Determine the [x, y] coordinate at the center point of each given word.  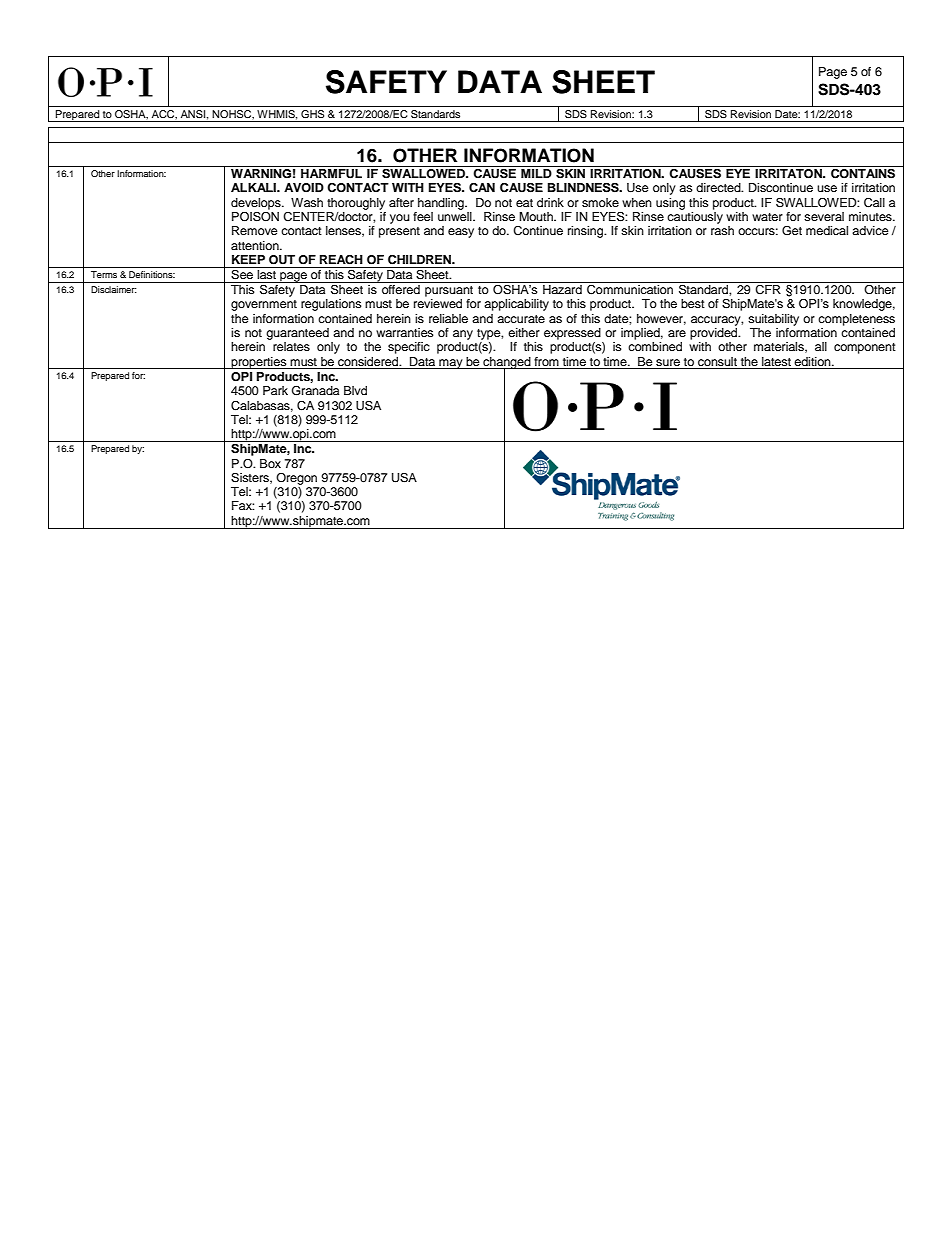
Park [275, 390]
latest [776, 361]
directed [719, 187]
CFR [768, 288]
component [865, 348]
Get [792, 231]
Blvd [355, 390]
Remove [255, 230]
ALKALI [254, 187]
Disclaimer [114, 289]
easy [461, 233]
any [463, 335]
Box [270, 463]
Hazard [562, 289]
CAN [482, 187]
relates [291, 346]
